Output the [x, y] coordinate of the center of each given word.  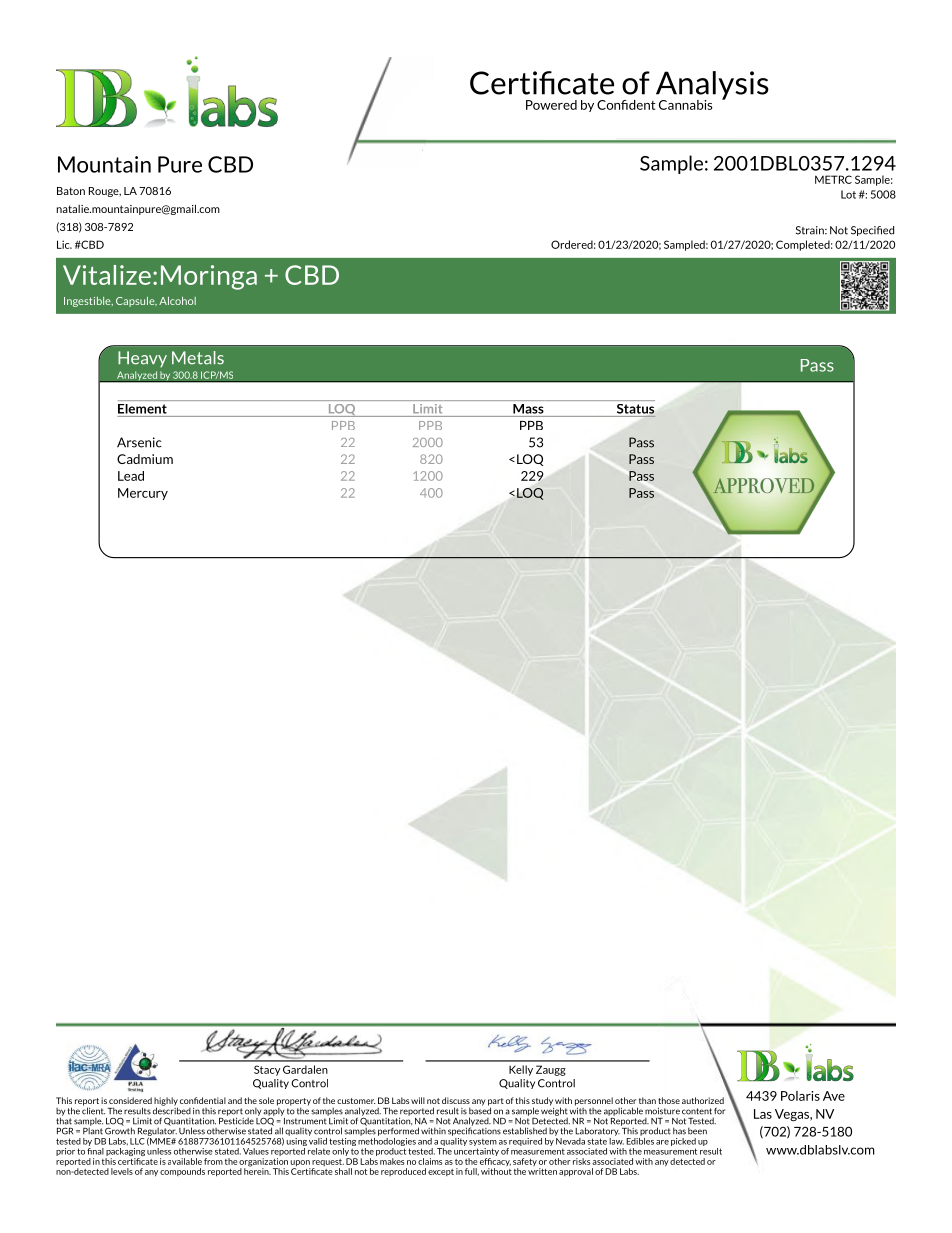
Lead [131, 476]
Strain [811, 230]
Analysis [711, 86]
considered [130, 1100]
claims [430, 1161]
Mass [528, 409]
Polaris [800, 1096]
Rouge [105, 192]
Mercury [143, 494]
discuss [456, 1100]
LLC [137, 1141]
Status [635, 409]
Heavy [142, 359]
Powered [551, 105]
